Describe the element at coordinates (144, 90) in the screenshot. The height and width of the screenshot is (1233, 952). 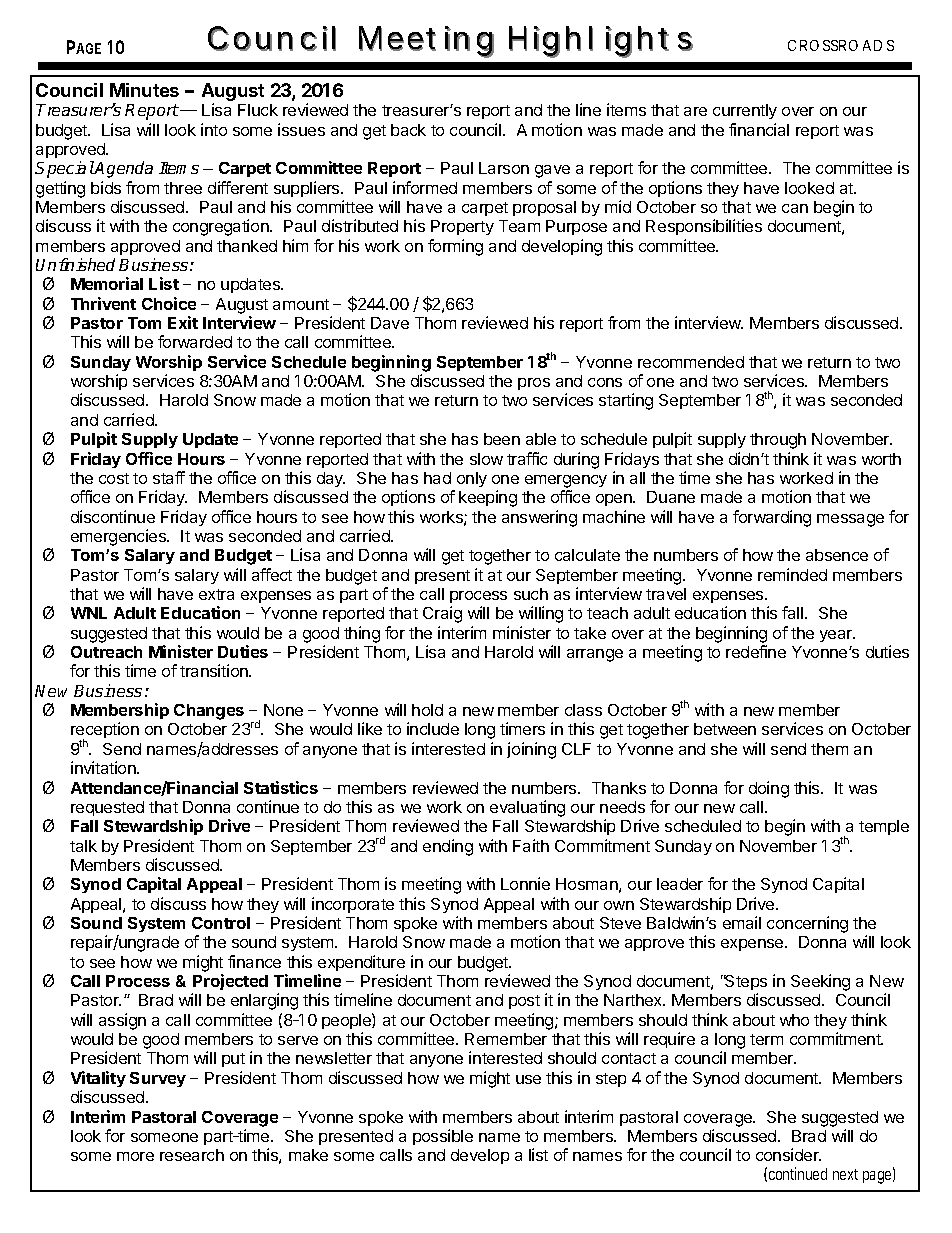
I see `Minutes` at that location.
